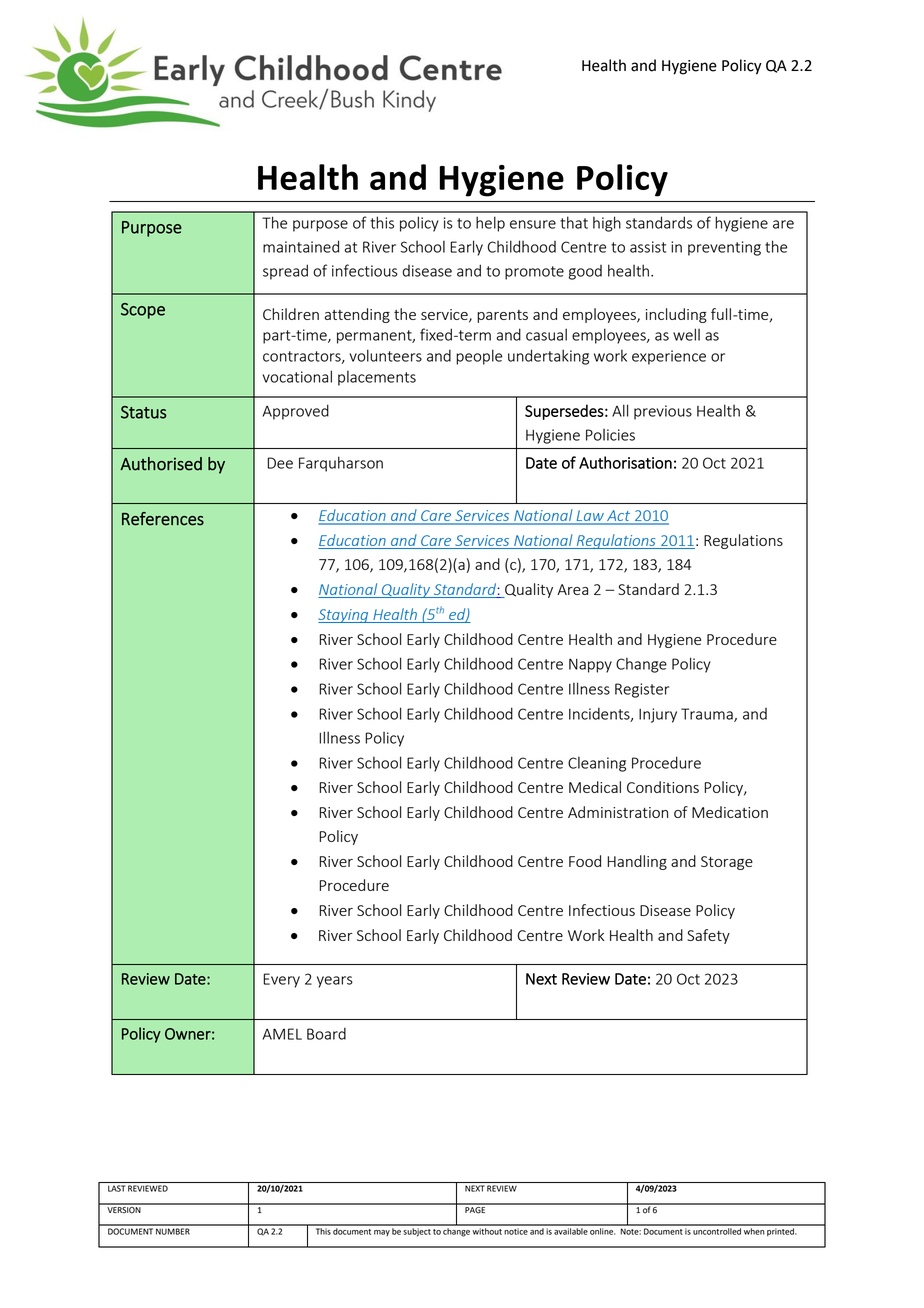 The height and width of the screenshot is (1308, 924). What do you see at coordinates (382, 1233) in the screenshot?
I see `may` at bounding box center [382, 1233].
